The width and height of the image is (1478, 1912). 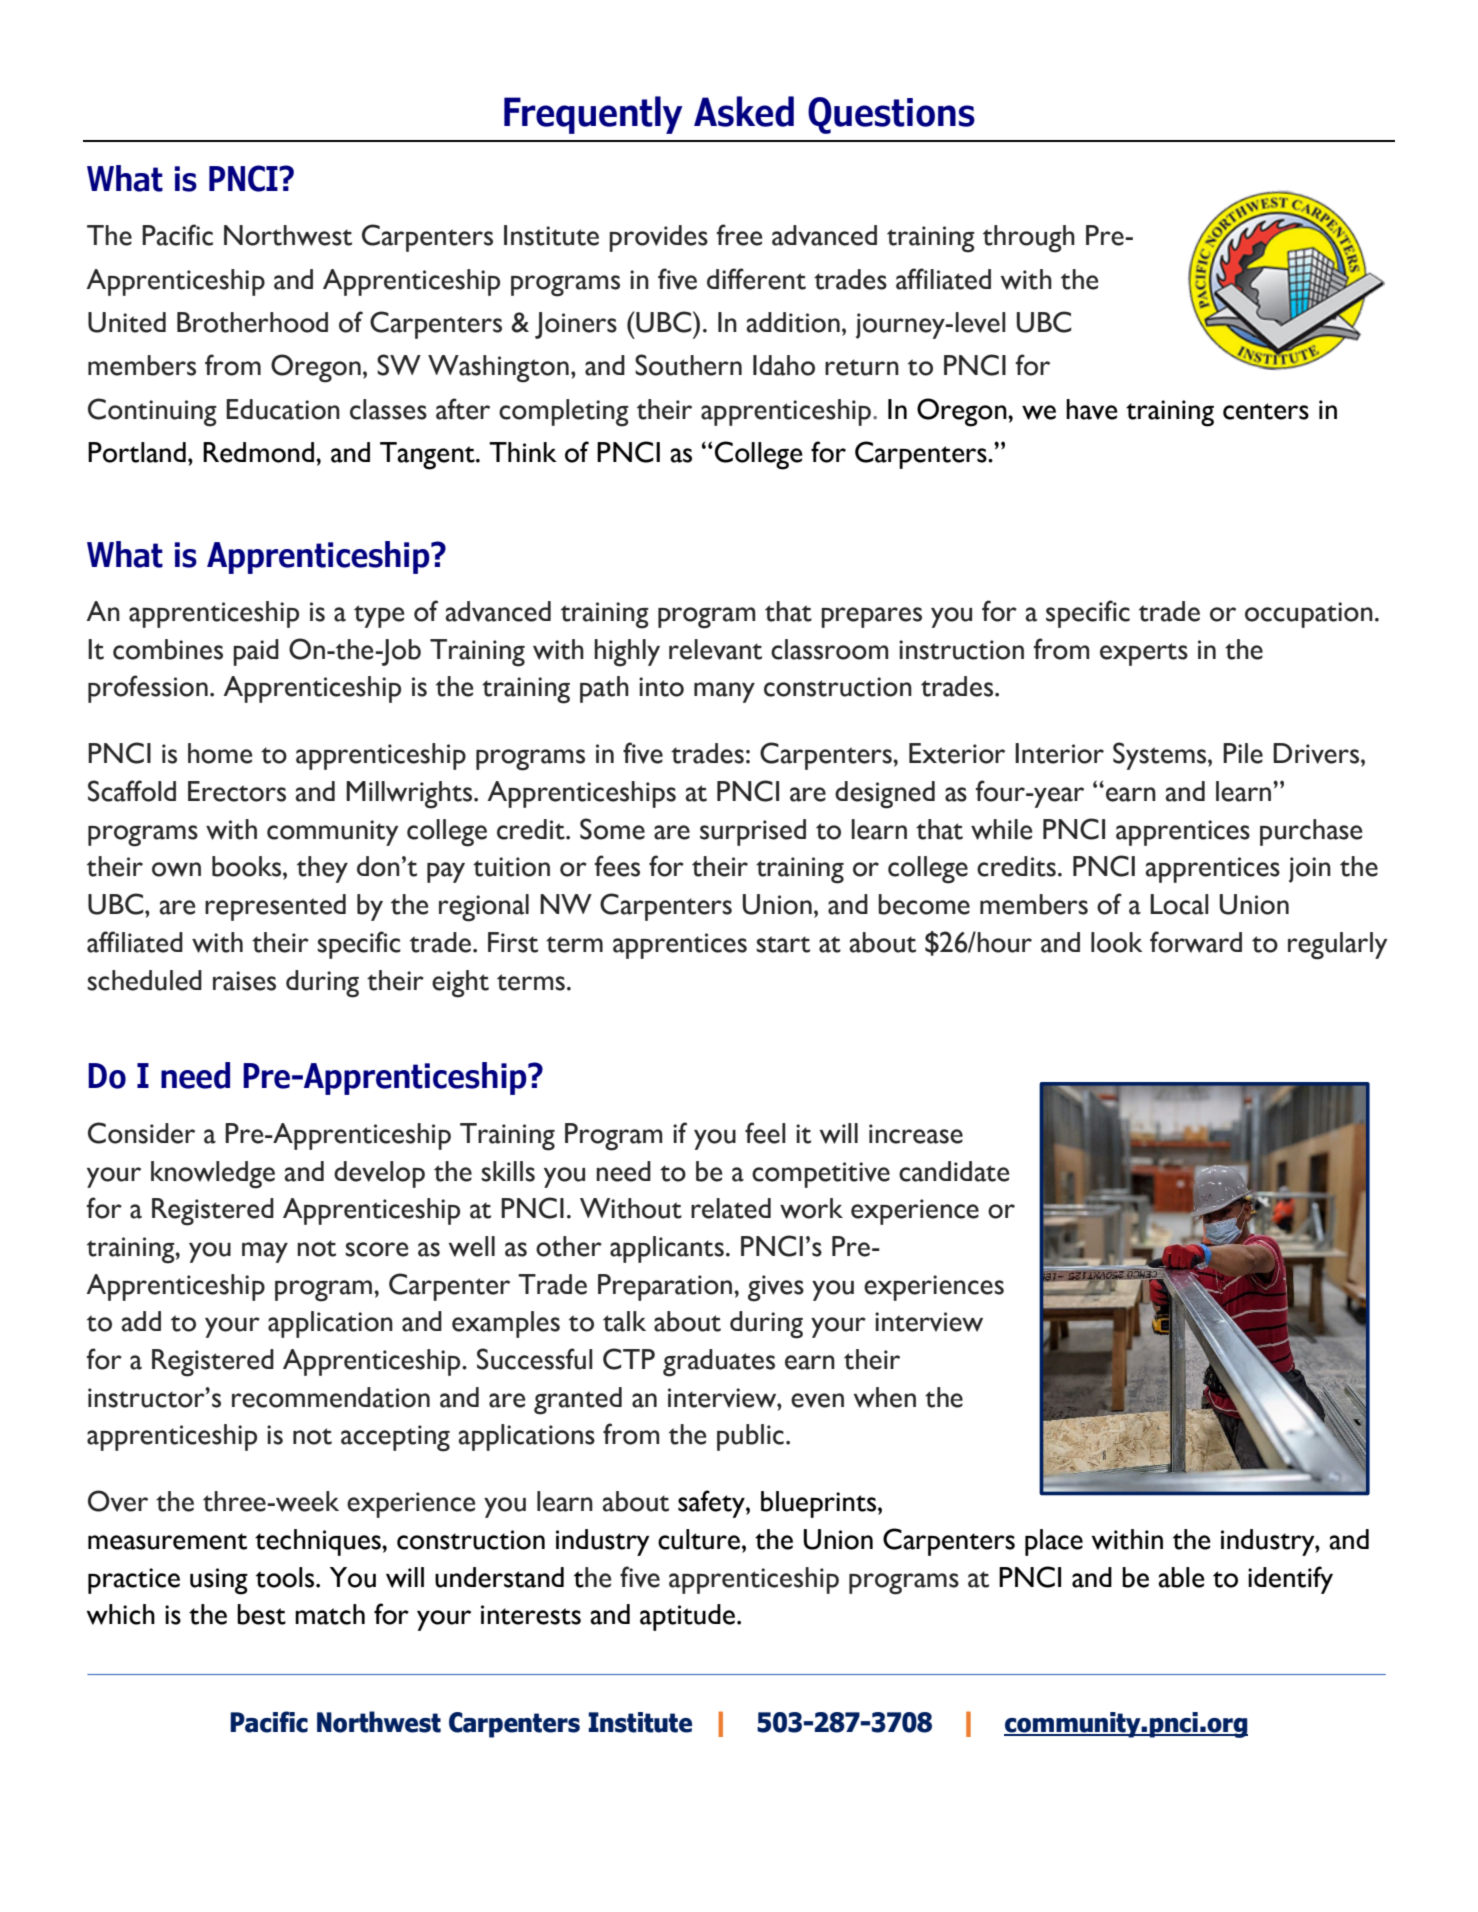 I want to click on Redmond, so click(x=258, y=452).
